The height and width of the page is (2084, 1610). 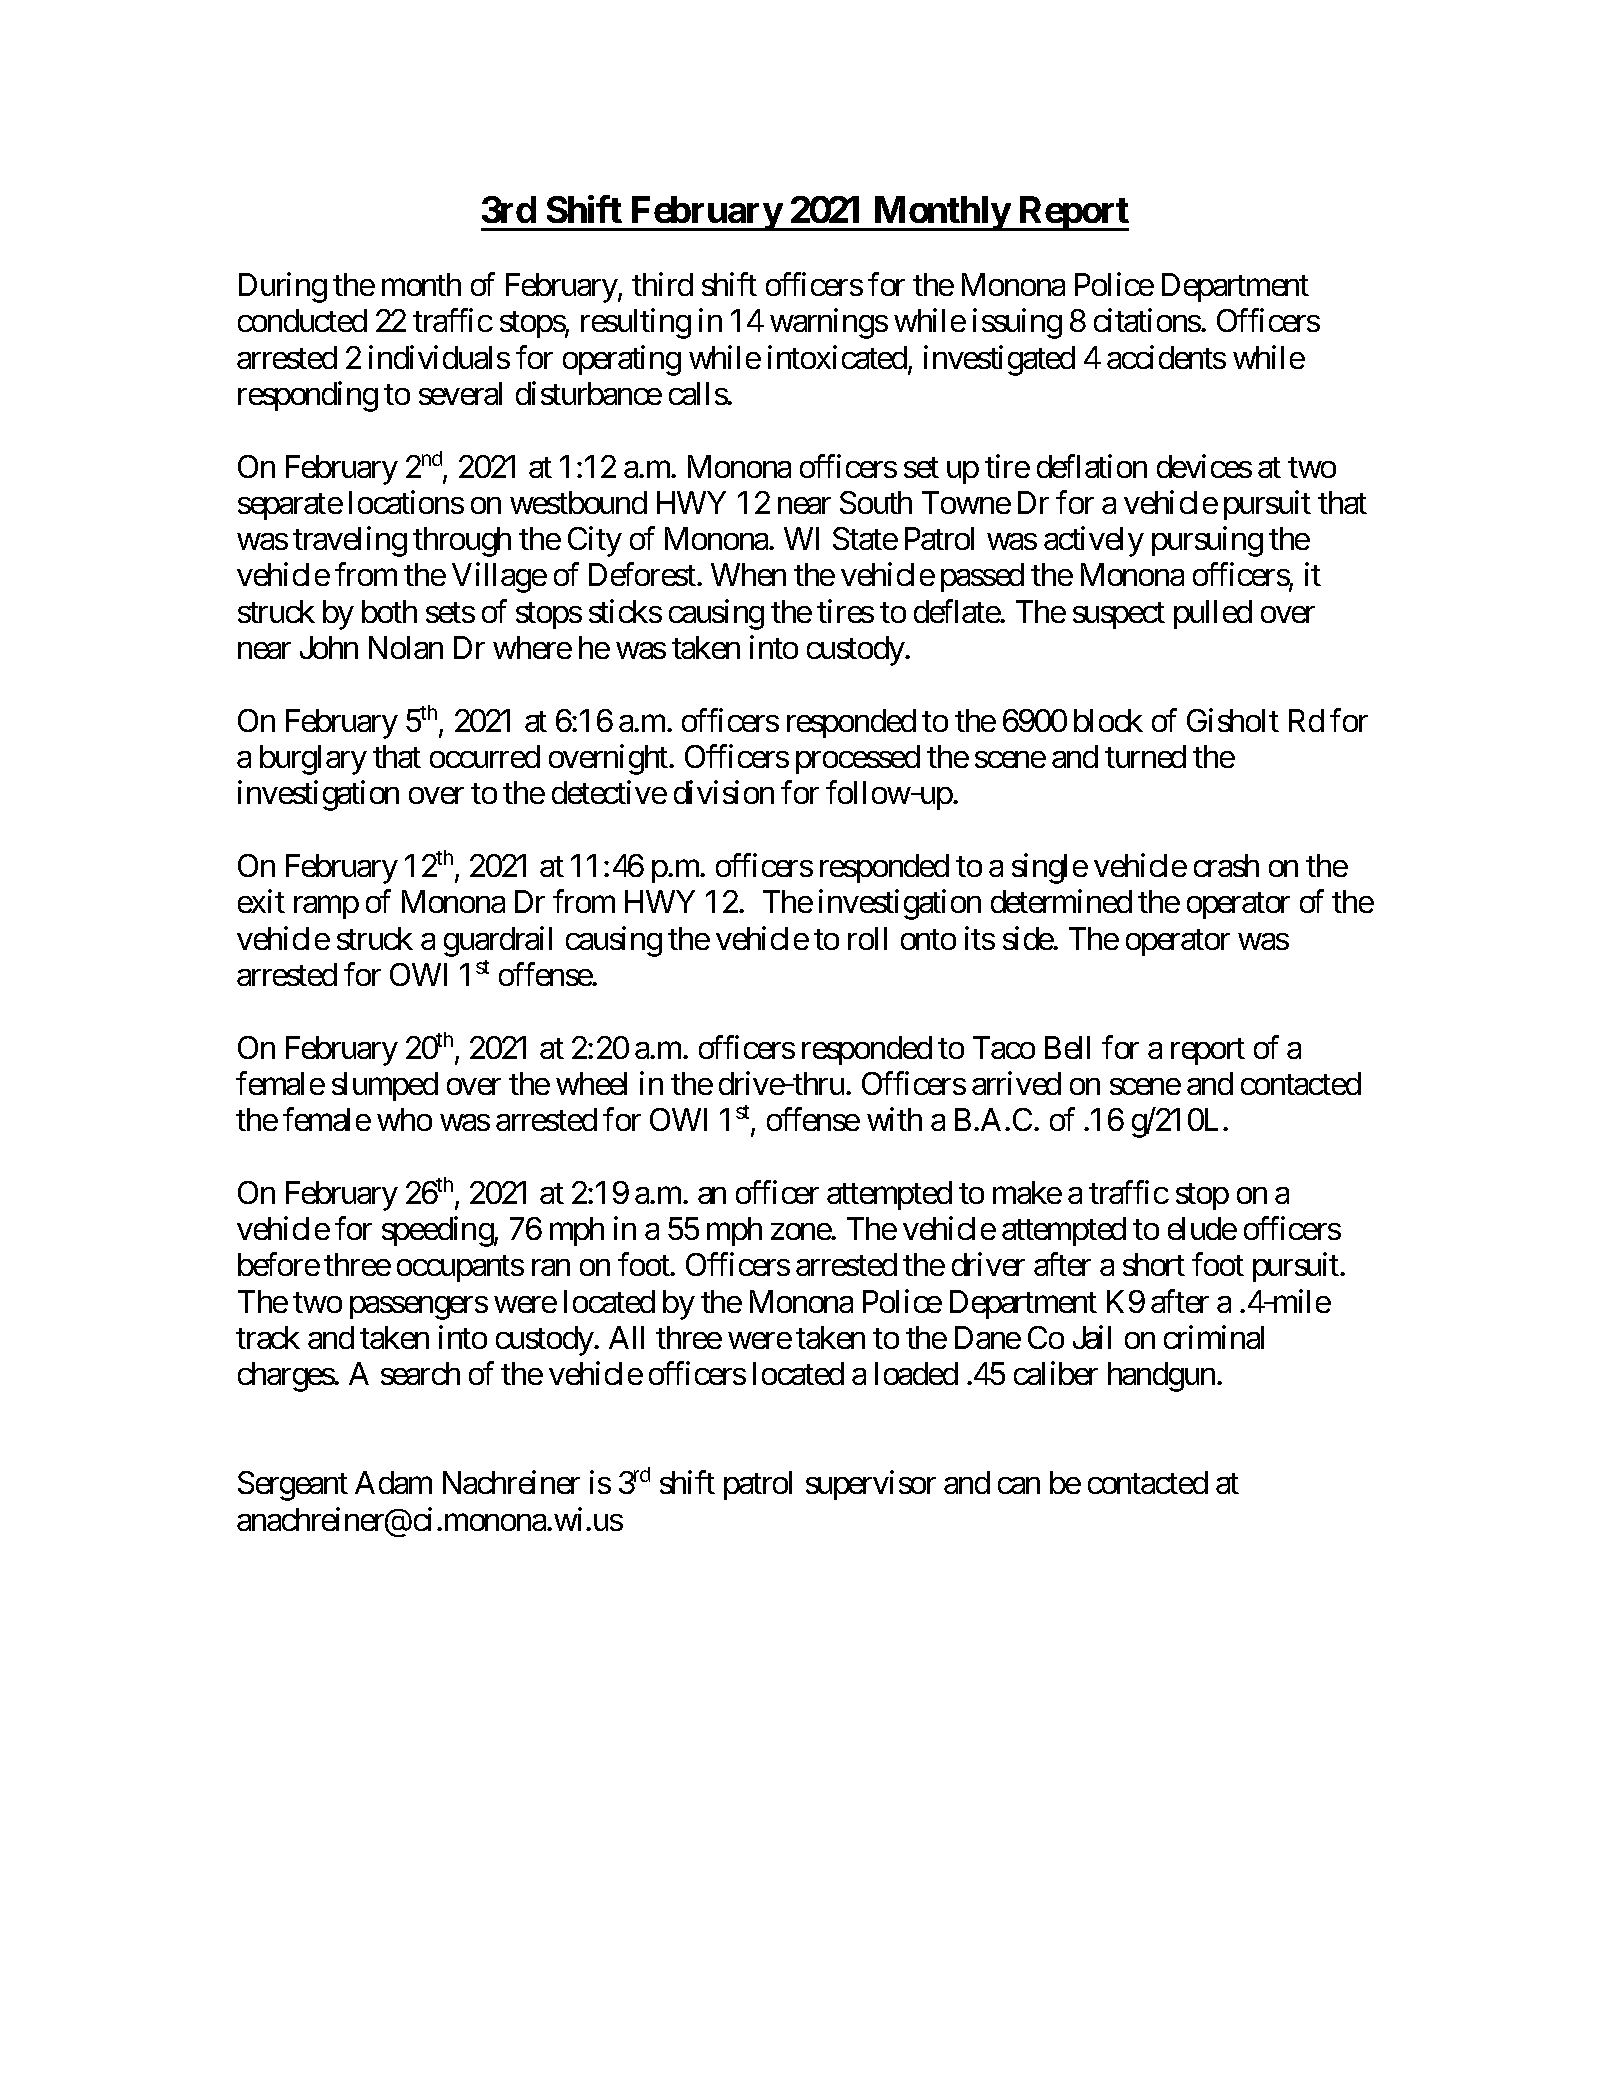 I want to click on issuing, so click(x=1017, y=324).
